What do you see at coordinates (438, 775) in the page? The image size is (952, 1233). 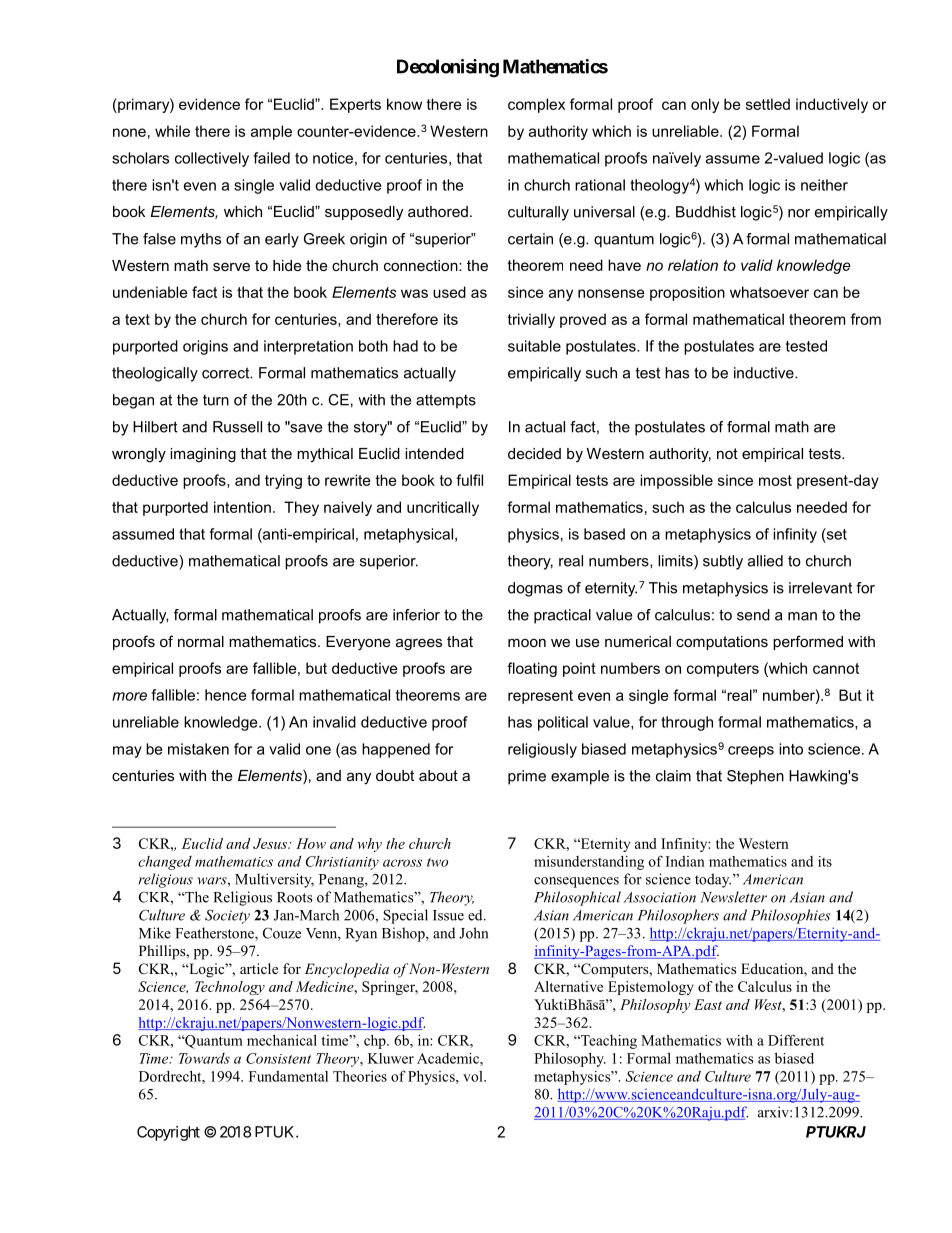 I see `about` at bounding box center [438, 775].
